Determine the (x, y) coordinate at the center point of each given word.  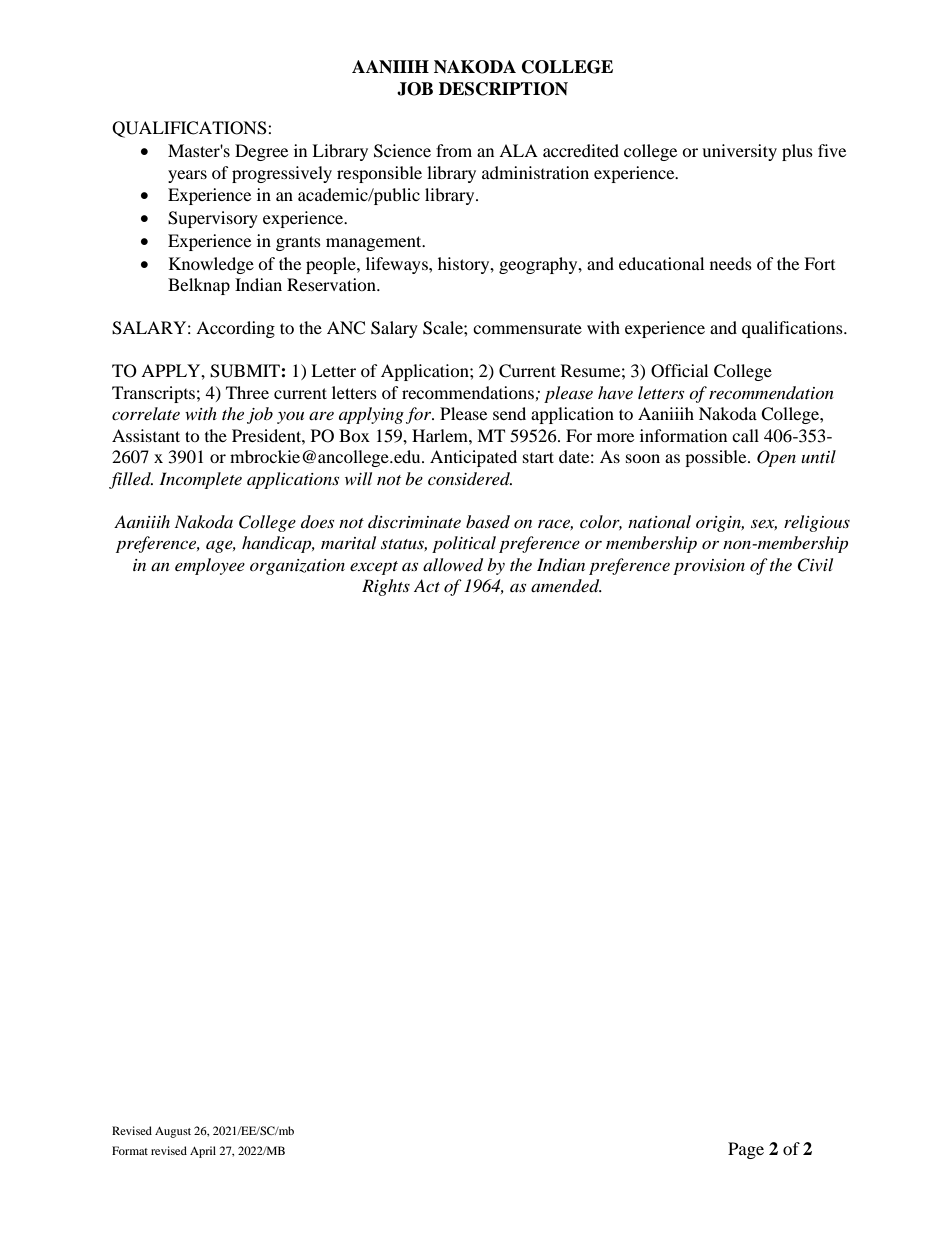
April (203, 1152)
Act (427, 585)
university (739, 152)
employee (210, 566)
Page (746, 1150)
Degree (261, 152)
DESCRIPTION (503, 89)
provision (709, 567)
